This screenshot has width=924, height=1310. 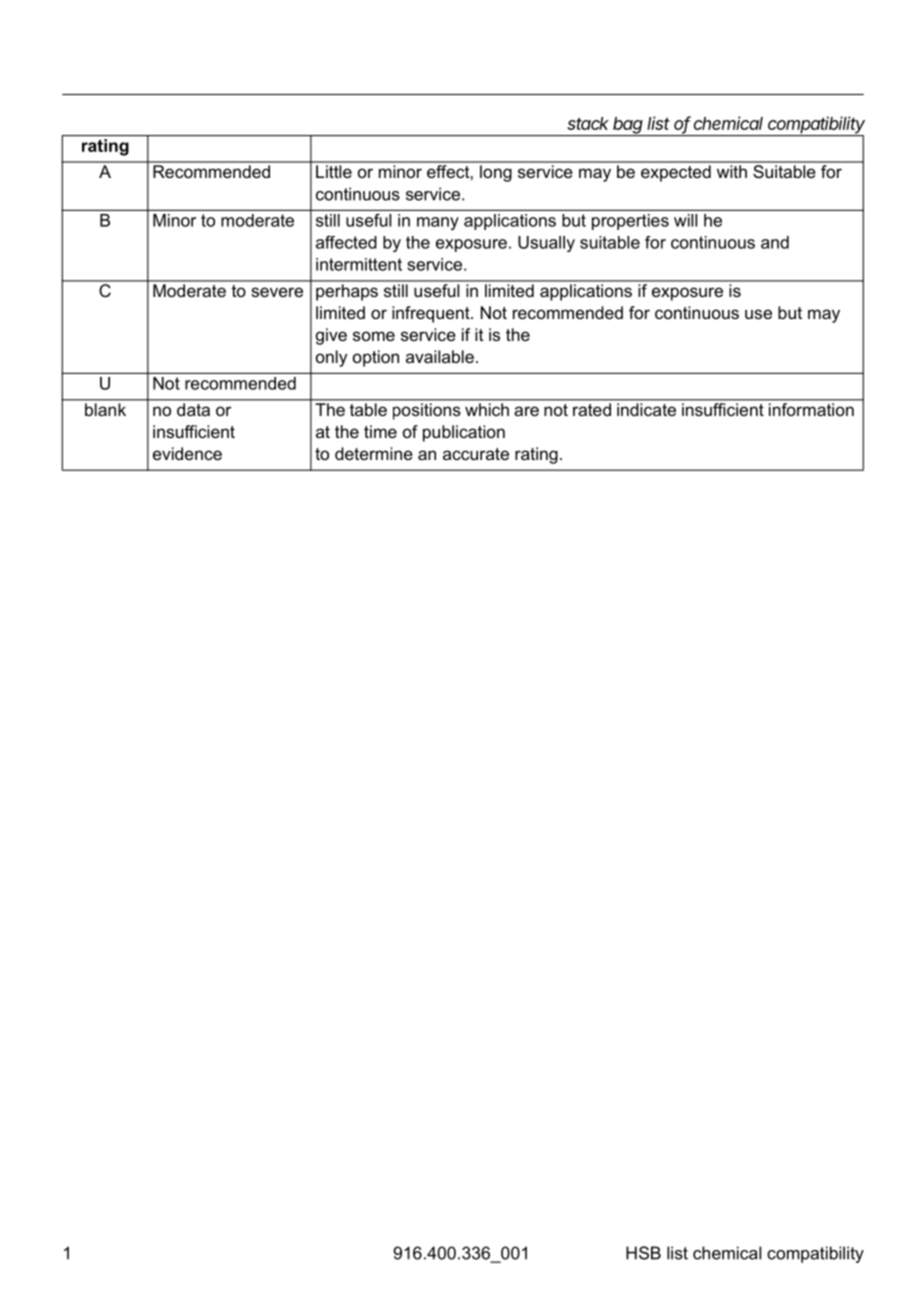 What do you see at coordinates (187, 453) in the screenshot?
I see `evidence` at bounding box center [187, 453].
